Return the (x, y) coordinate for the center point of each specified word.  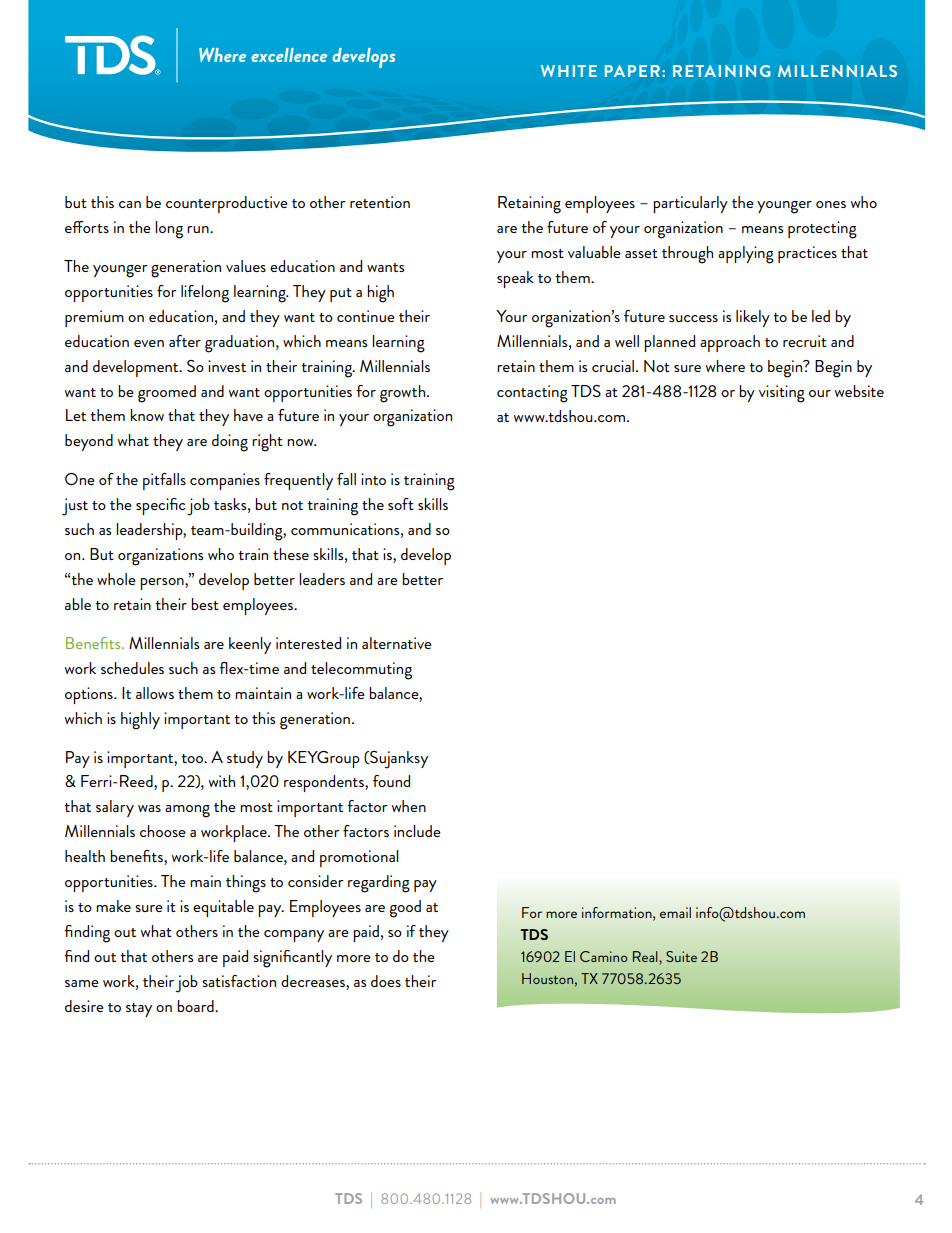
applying (746, 255)
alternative (397, 643)
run (199, 229)
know (147, 415)
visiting (782, 394)
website (859, 391)
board (196, 1006)
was (149, 808)
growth (404, 394)
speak (515, 279)
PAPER (632, 71)
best (205, 604)
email (675, 912)
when (409, 806)
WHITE (569, 71)
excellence (289, 55)
